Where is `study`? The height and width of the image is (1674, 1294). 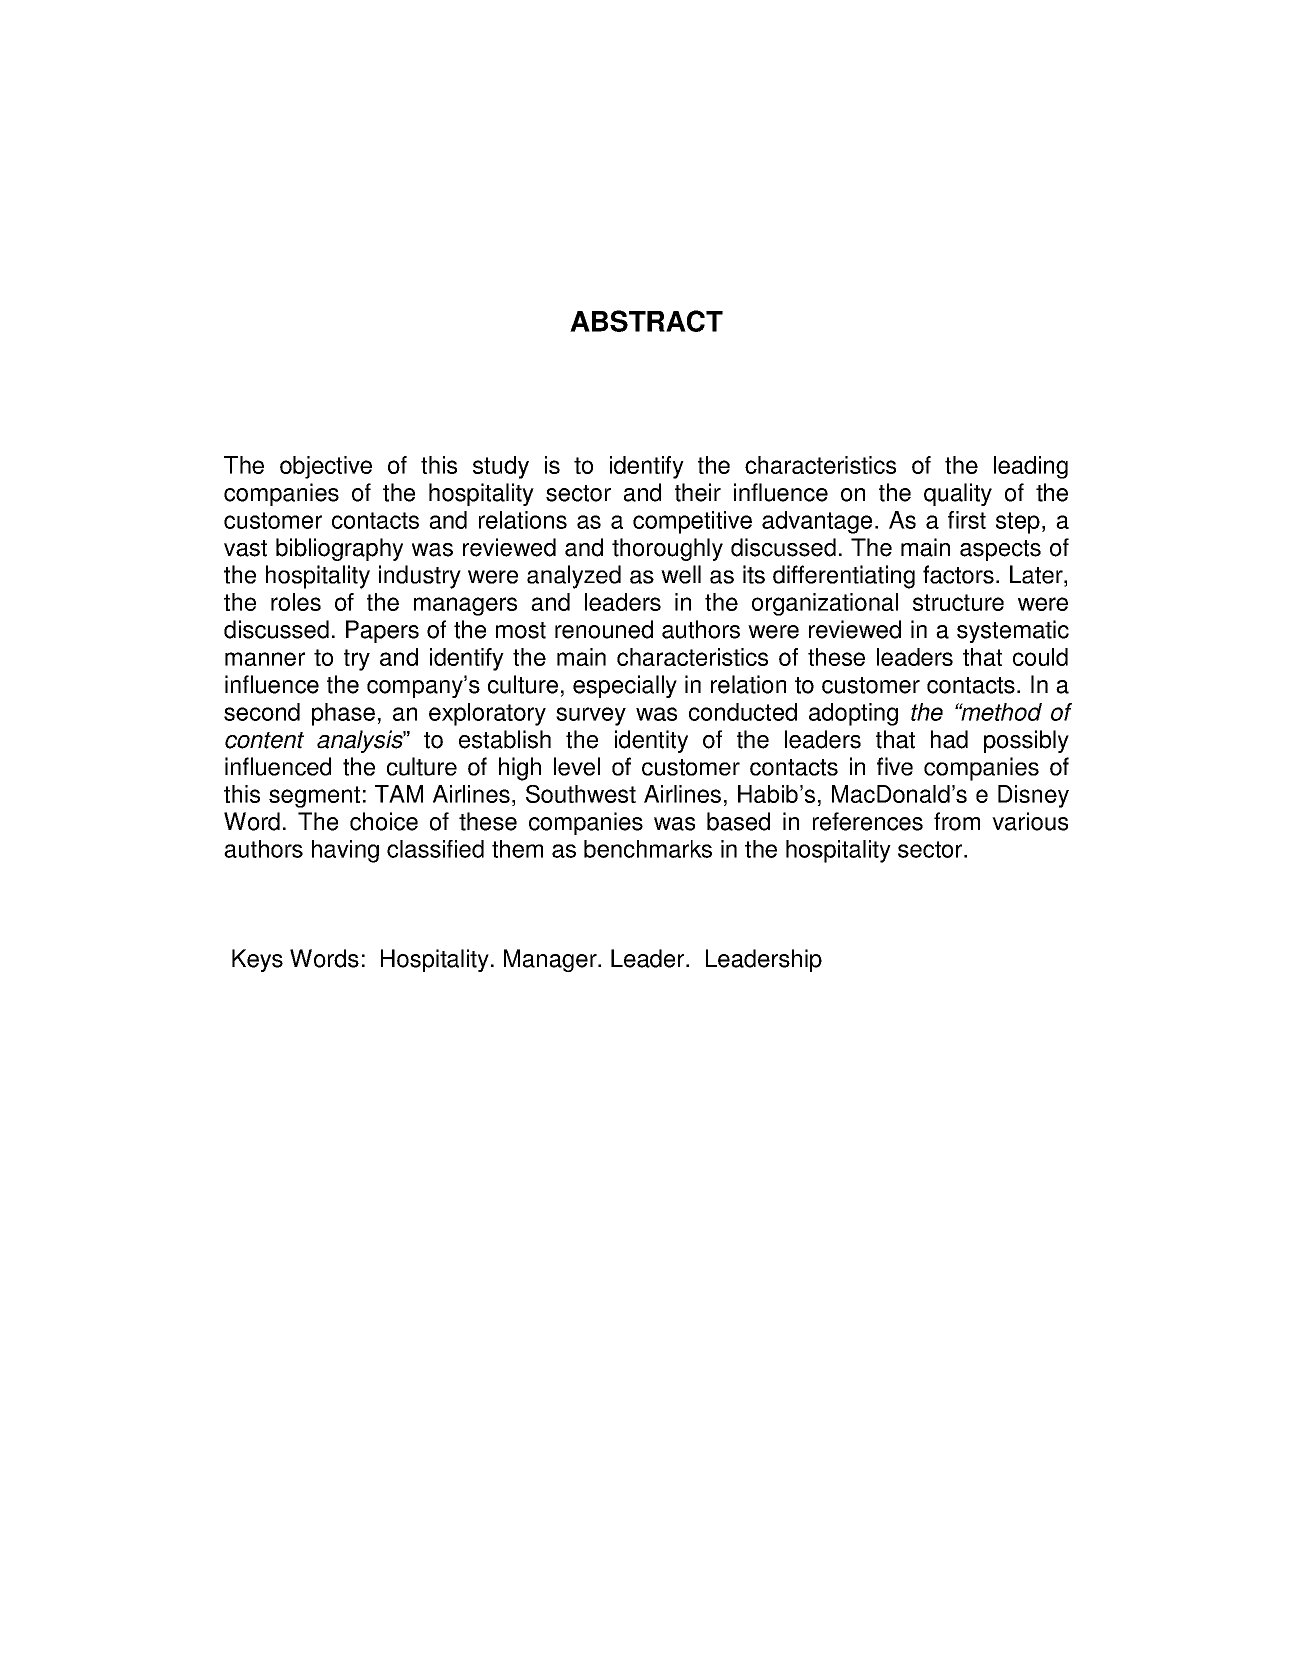
study is located at coordinates (501, 467).
